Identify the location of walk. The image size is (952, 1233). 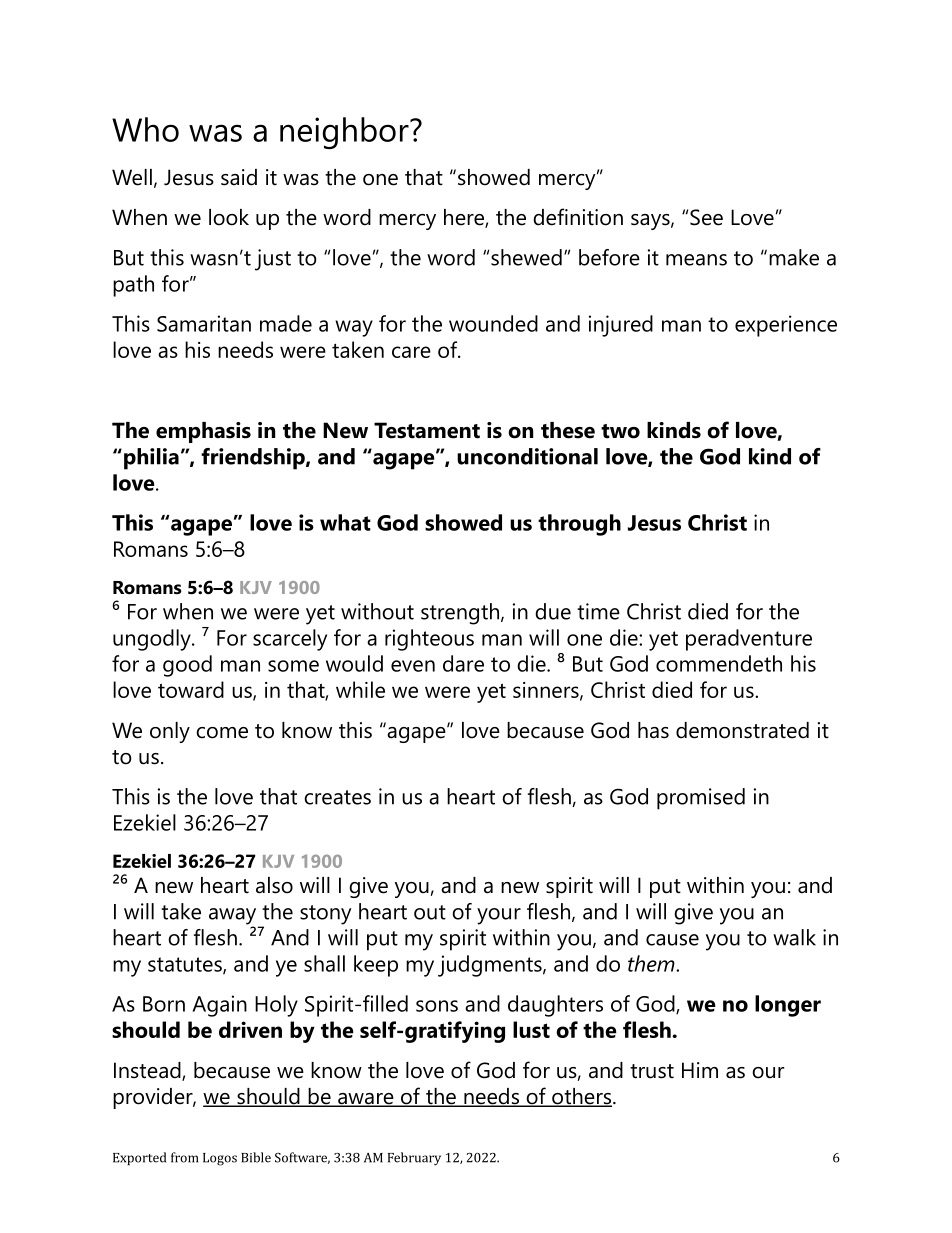
(794, 937).
